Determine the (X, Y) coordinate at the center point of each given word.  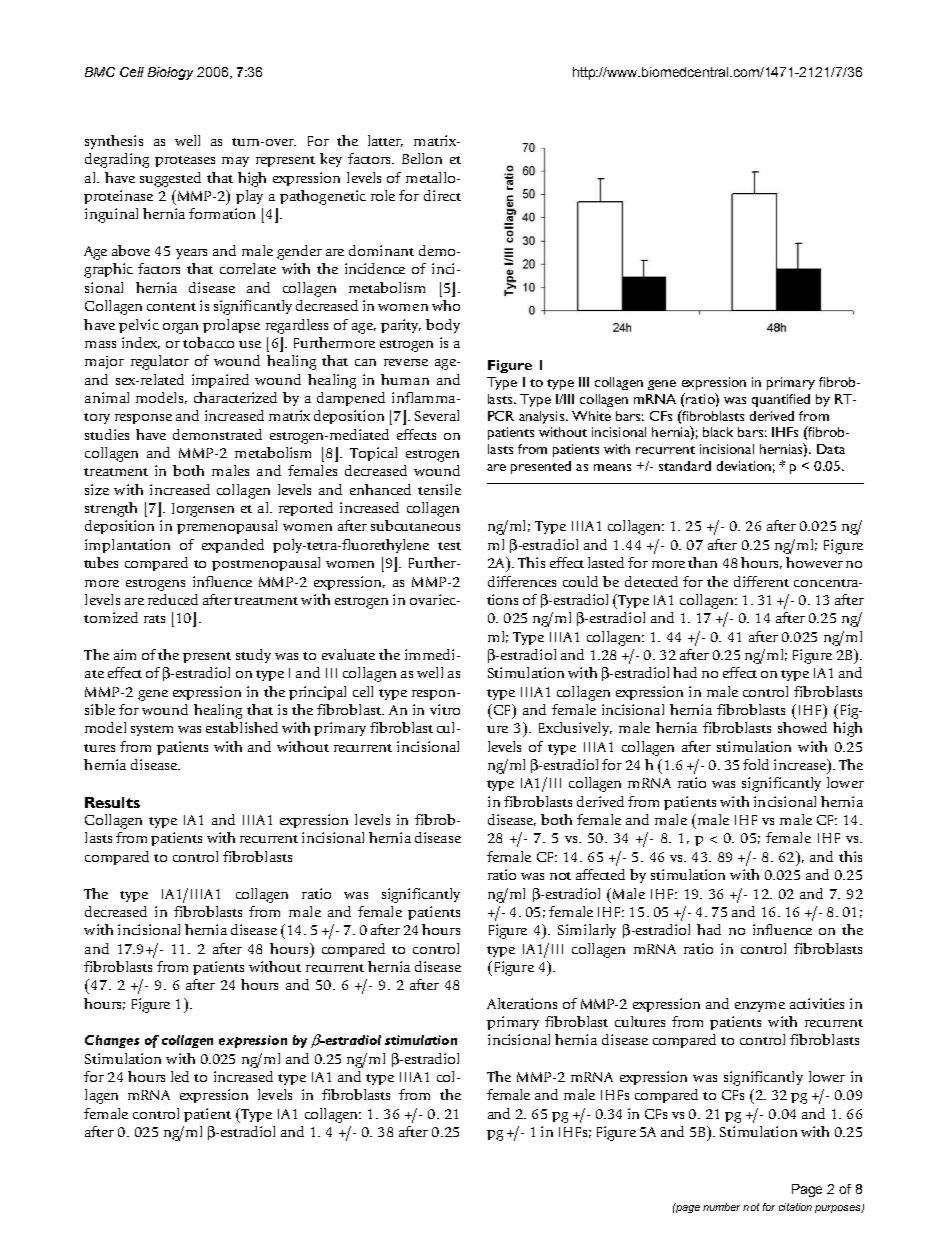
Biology (170, 73)
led (180, 1076)
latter (385, 141)
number (721, 1207)
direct (442, 195)
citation (795, 1207)
